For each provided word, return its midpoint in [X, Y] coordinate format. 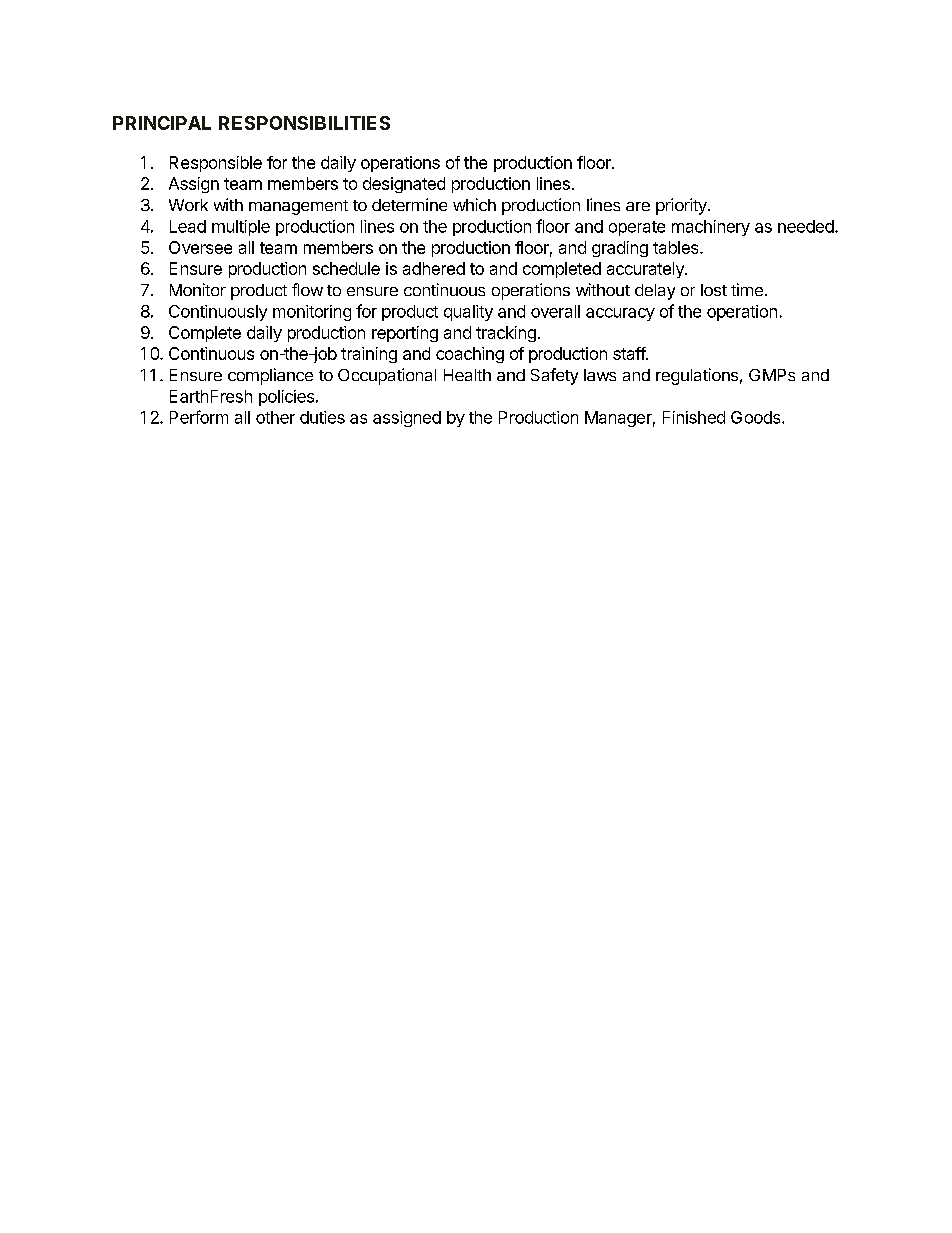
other [275, 417]
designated [404, 185]
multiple [241, 228]
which [474, 204]
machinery [711, 228]
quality [468, 313]
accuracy [620, 314]
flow [307, 289]
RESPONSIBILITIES [304, 123]
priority [682, 206]
